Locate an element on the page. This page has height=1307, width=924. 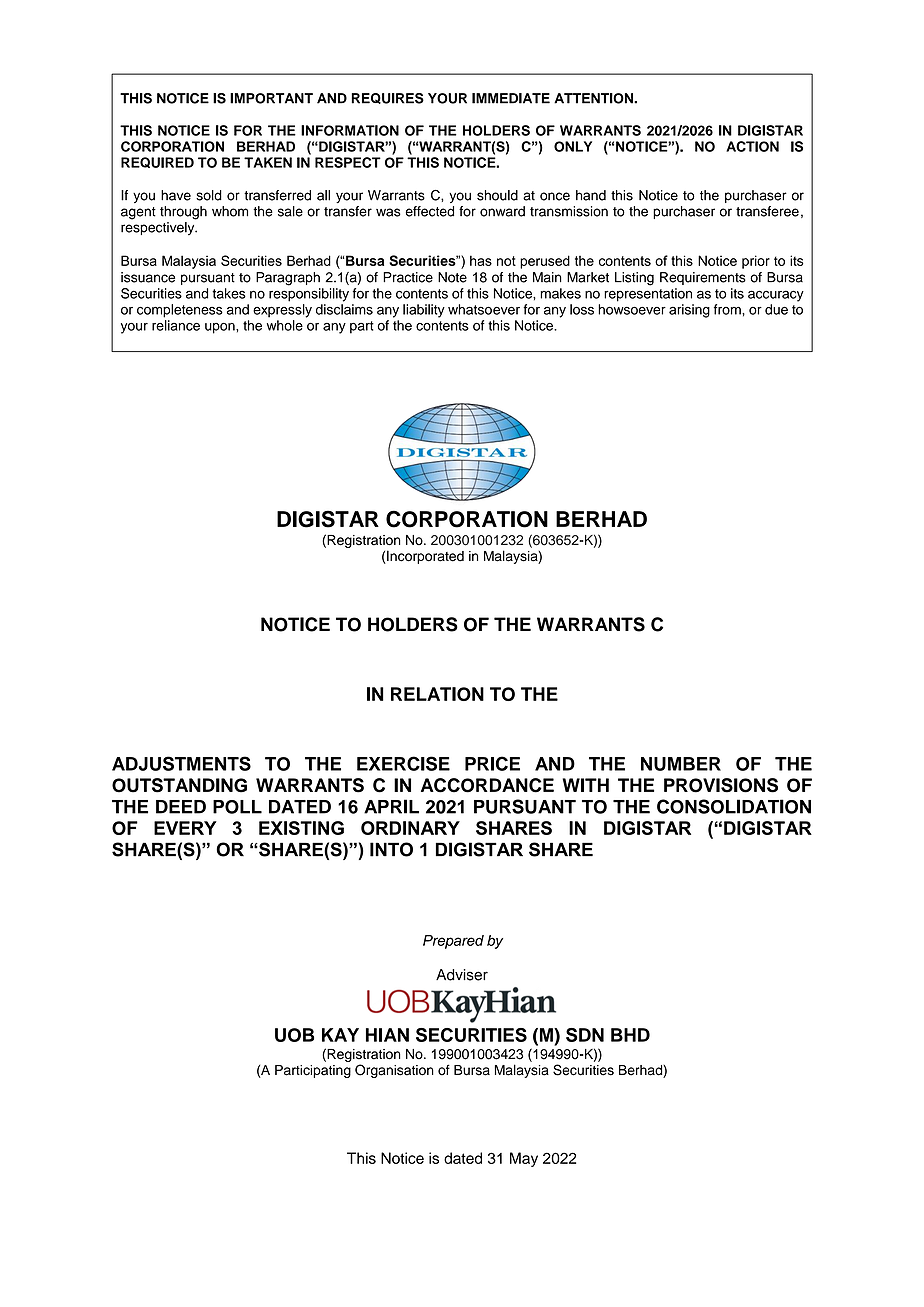
POLL is located at coordinates (237, 807).
